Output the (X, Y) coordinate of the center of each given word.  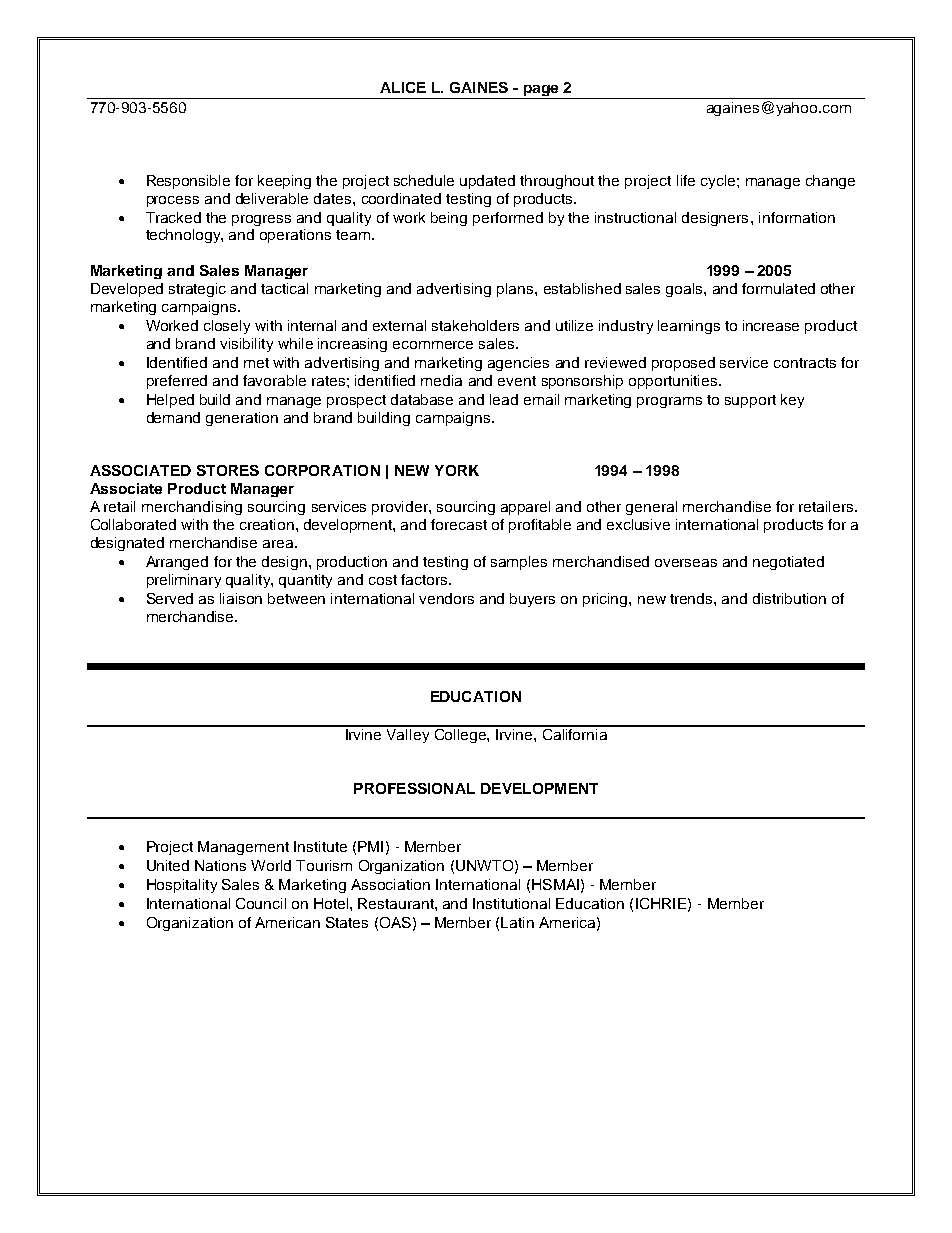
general (651, 508)
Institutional (511, 903)
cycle (719, 182)
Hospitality (182, 886)
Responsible (188, 182)
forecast (459, 524)
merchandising (192, 508)
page (541, 92)
